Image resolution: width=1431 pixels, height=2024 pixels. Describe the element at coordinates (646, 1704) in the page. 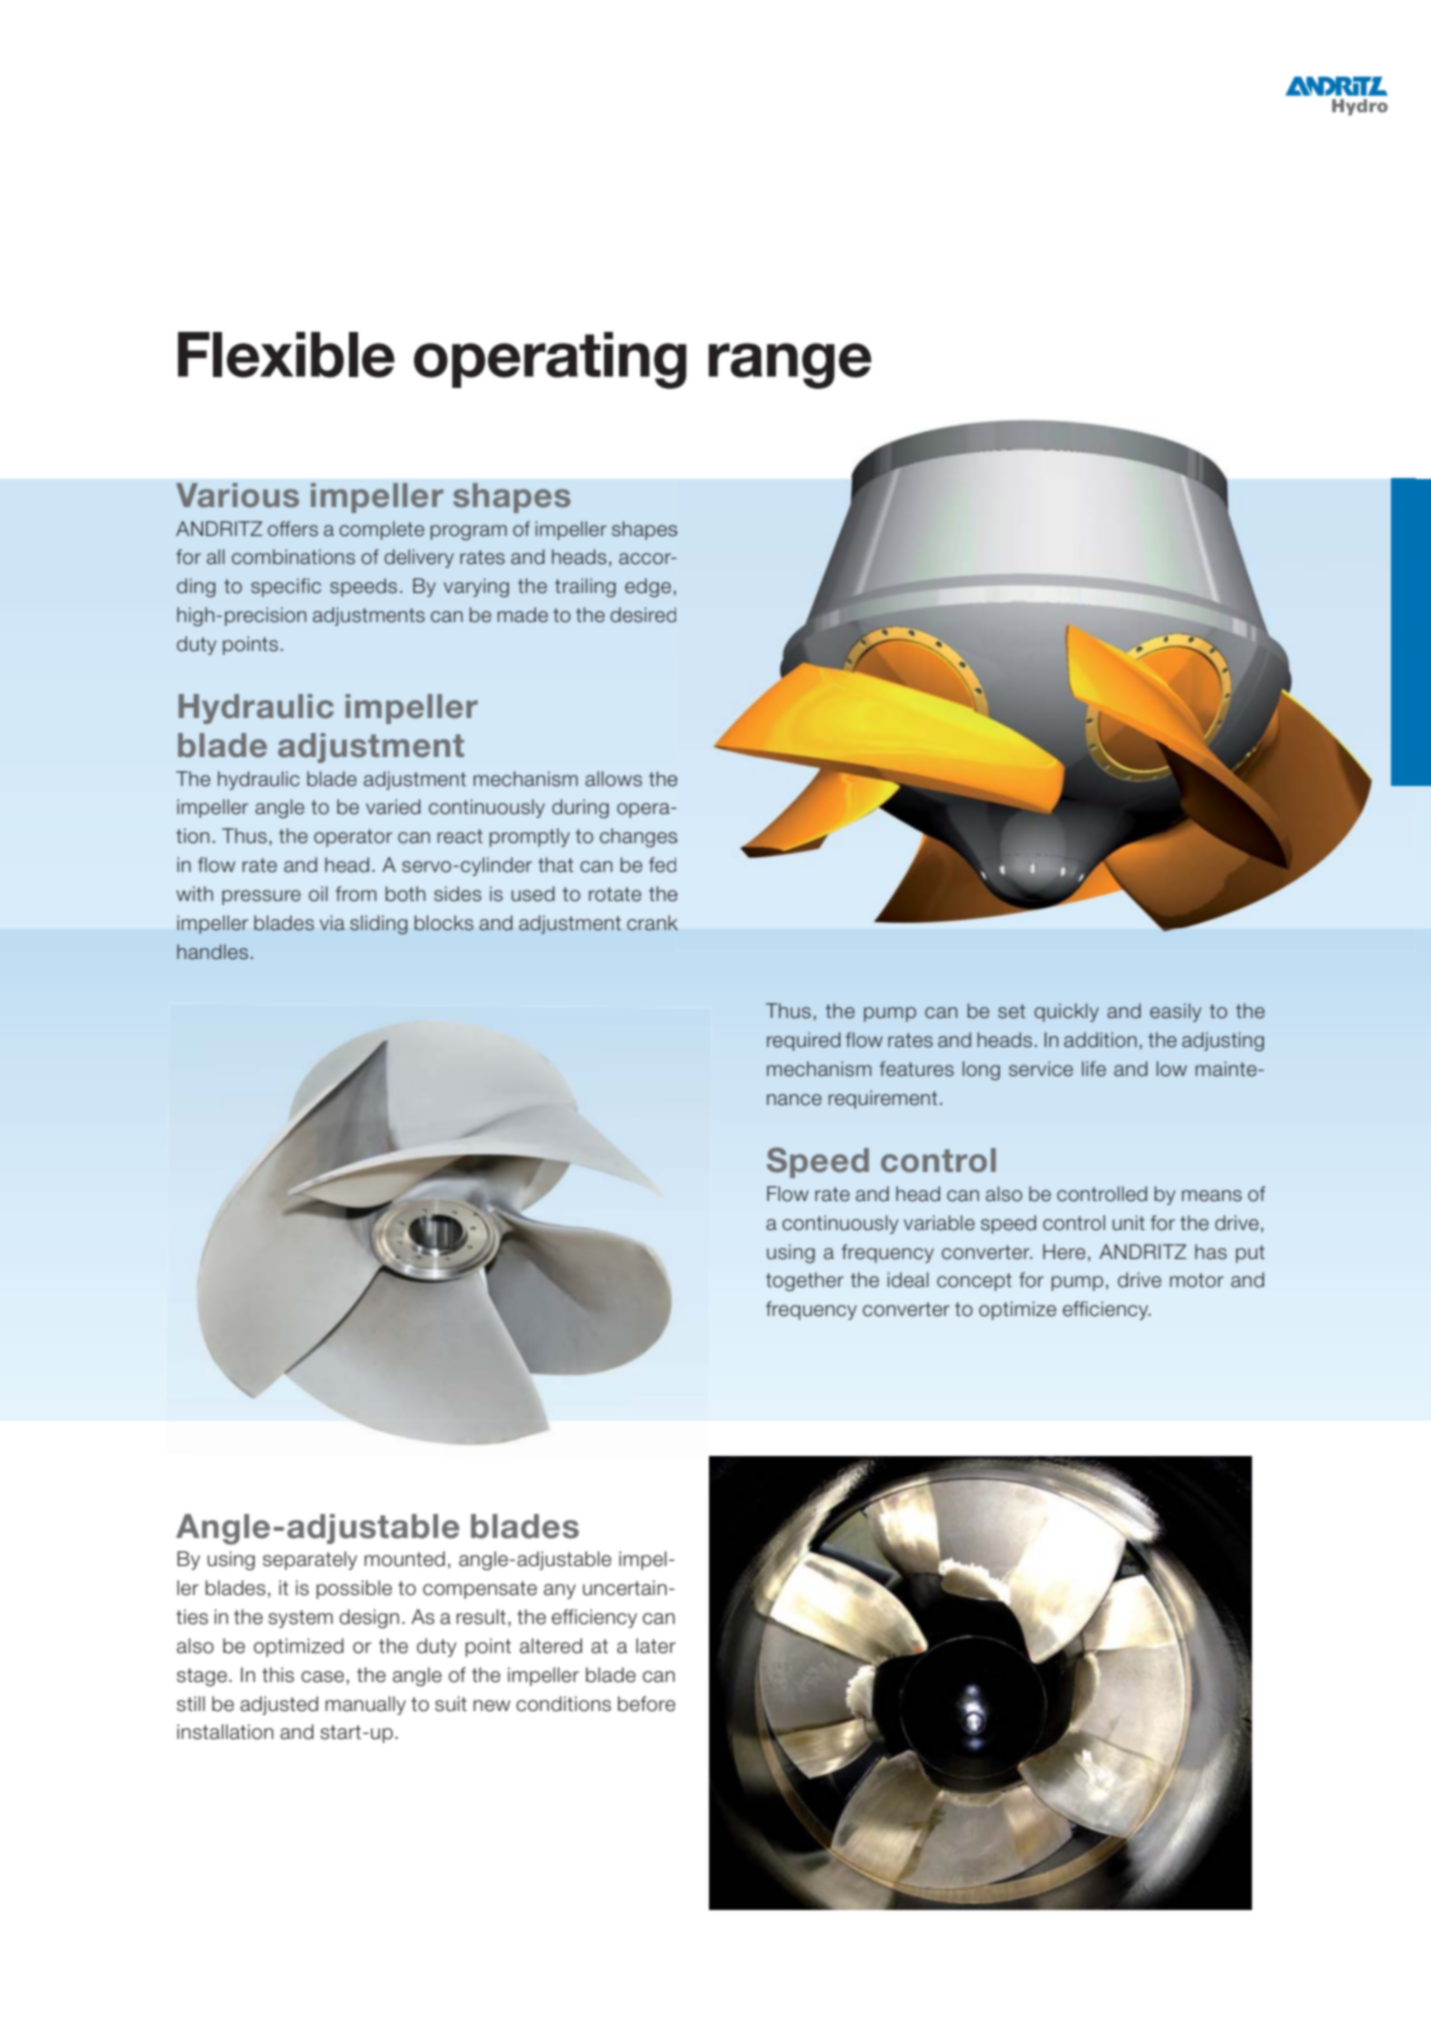

I see `before` at that location.
